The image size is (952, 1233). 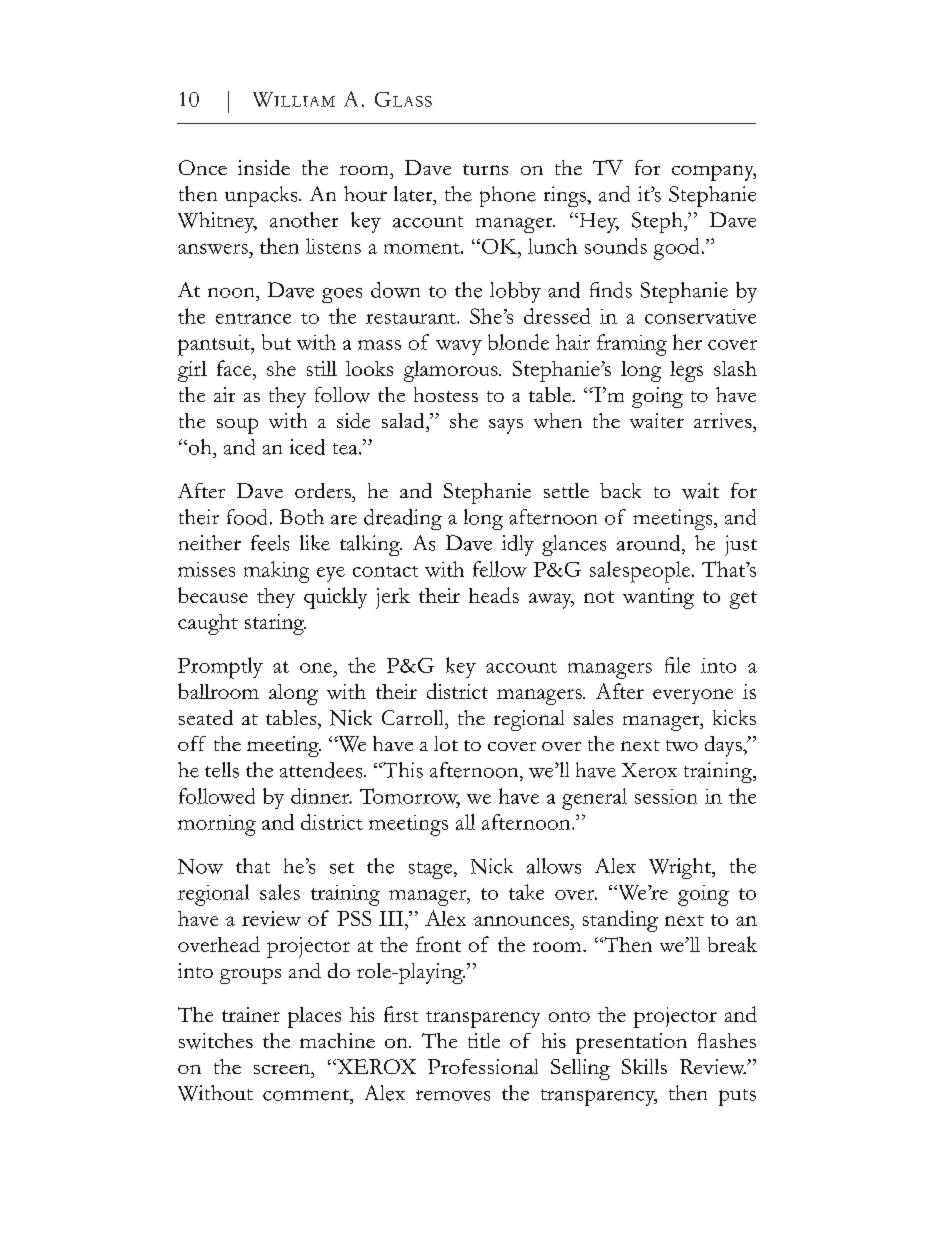 What do you see at coordinates (275, 624) in the screenshot?
I see `staring` at bounding box center [275, 624].
